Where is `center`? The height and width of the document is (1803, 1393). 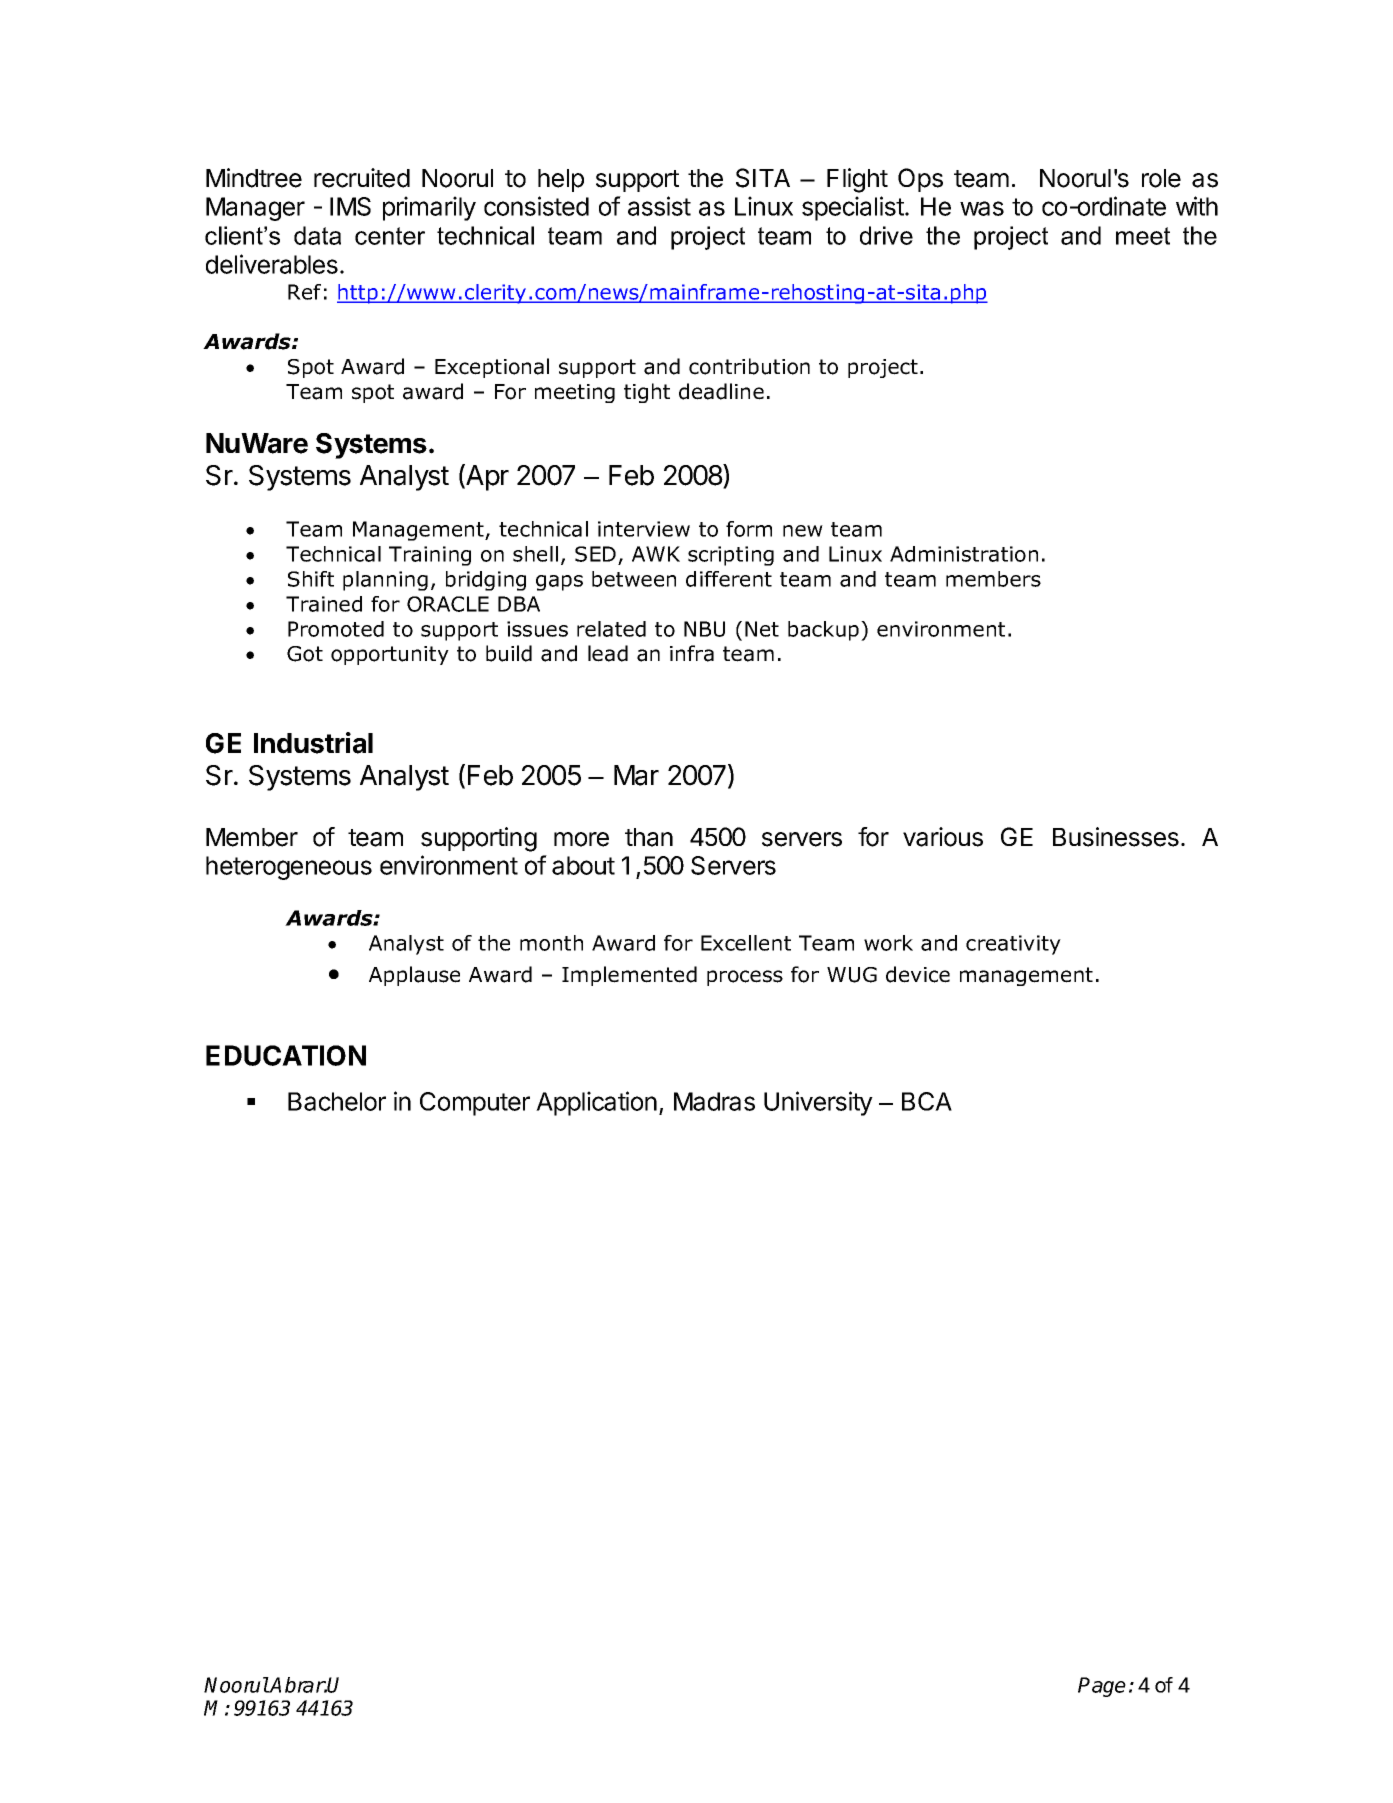 center is located at coordinates (390, 236).
